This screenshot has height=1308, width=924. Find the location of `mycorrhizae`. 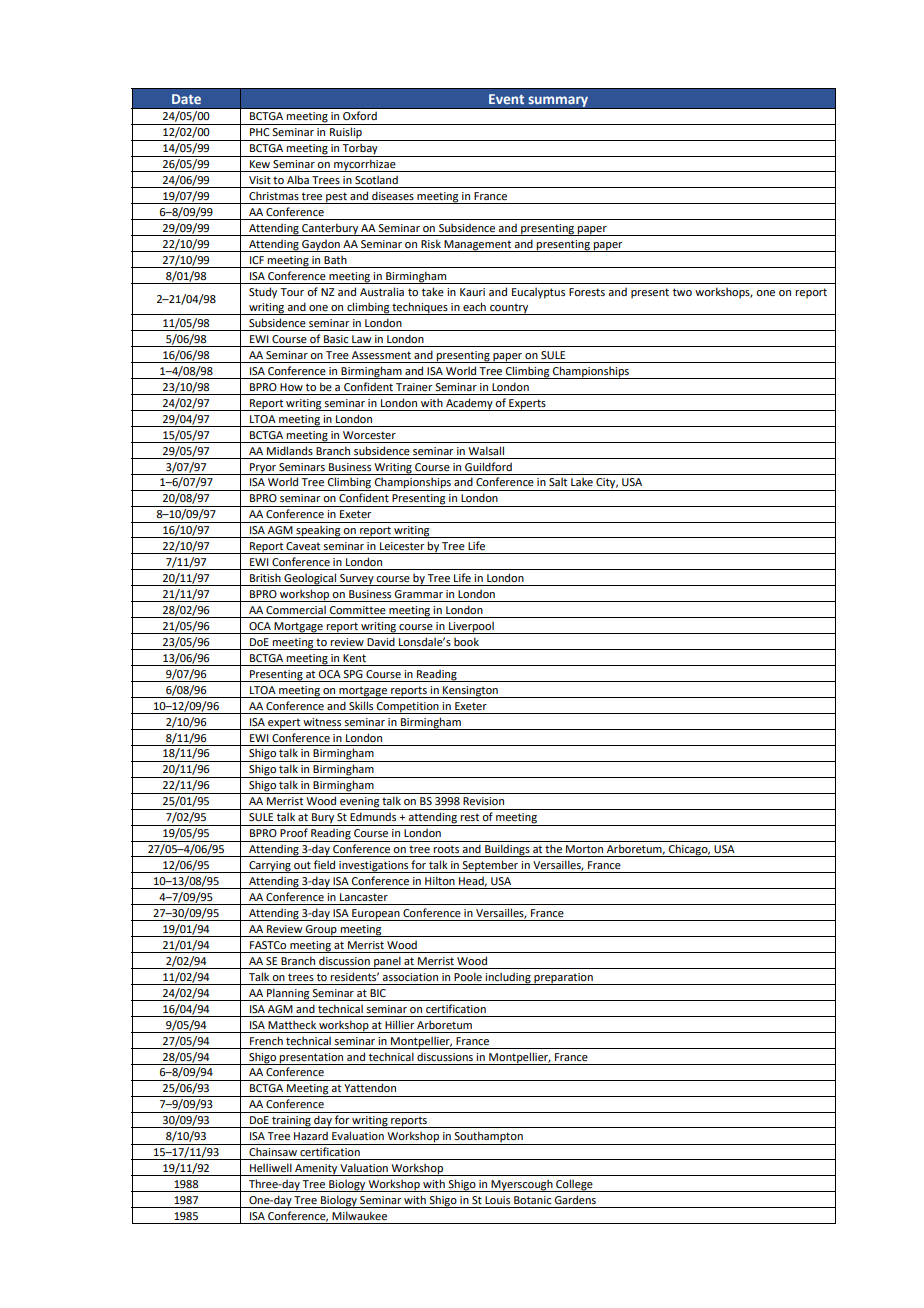

mycorrhizae is located at coordinates (365, 165).
